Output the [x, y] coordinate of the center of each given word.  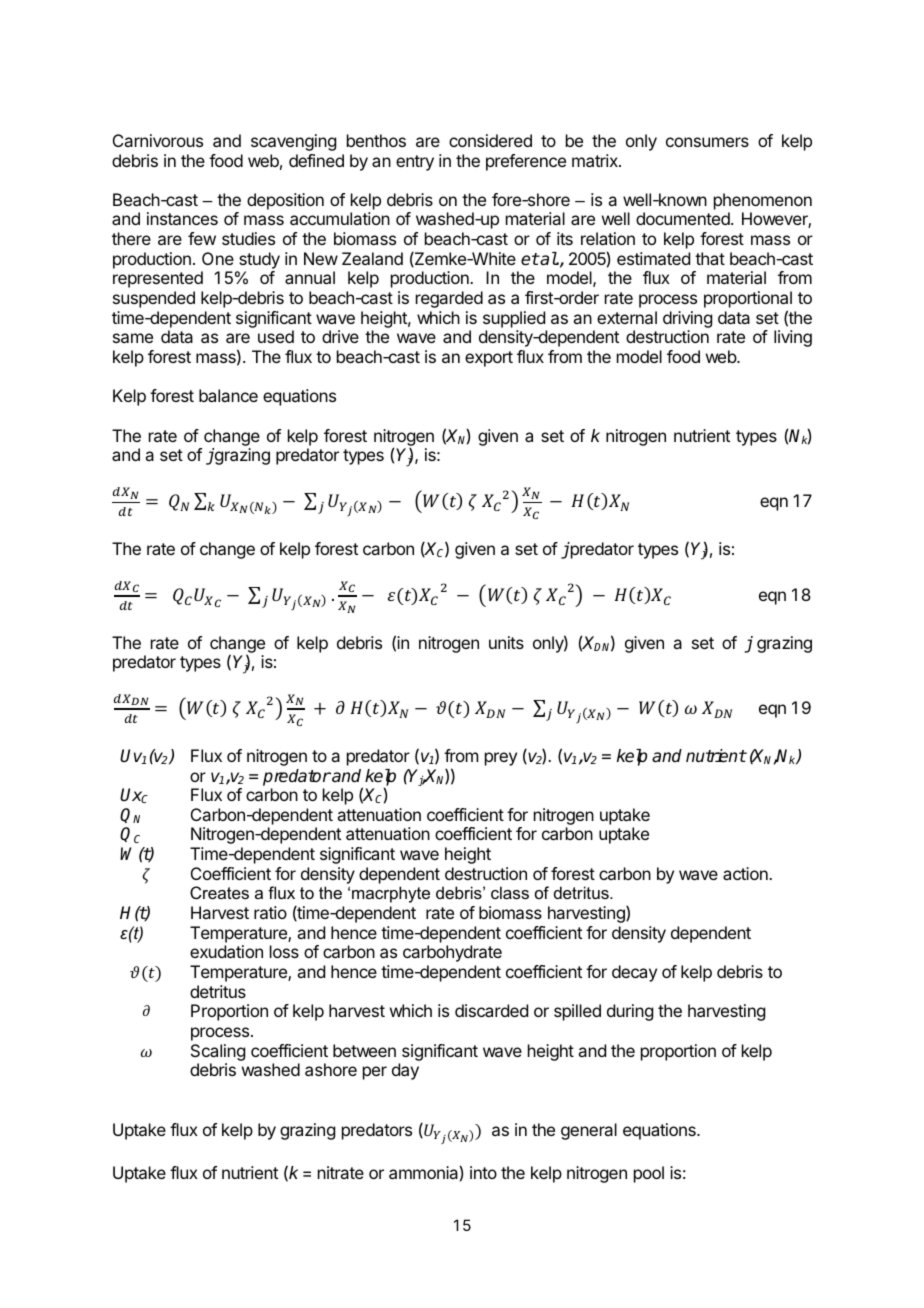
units [506, 642]
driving [687, 319]
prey [501, 759]
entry [415, 163]
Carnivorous [158, 140]
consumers [707, 142]
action [746, 873]
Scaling [218, 1052]
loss [284, 951]
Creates [219, 892]
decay [634, 973]
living [793, 338]
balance [228, 395]
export [489, 359]
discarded [491, 1010]
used [276, 336]
